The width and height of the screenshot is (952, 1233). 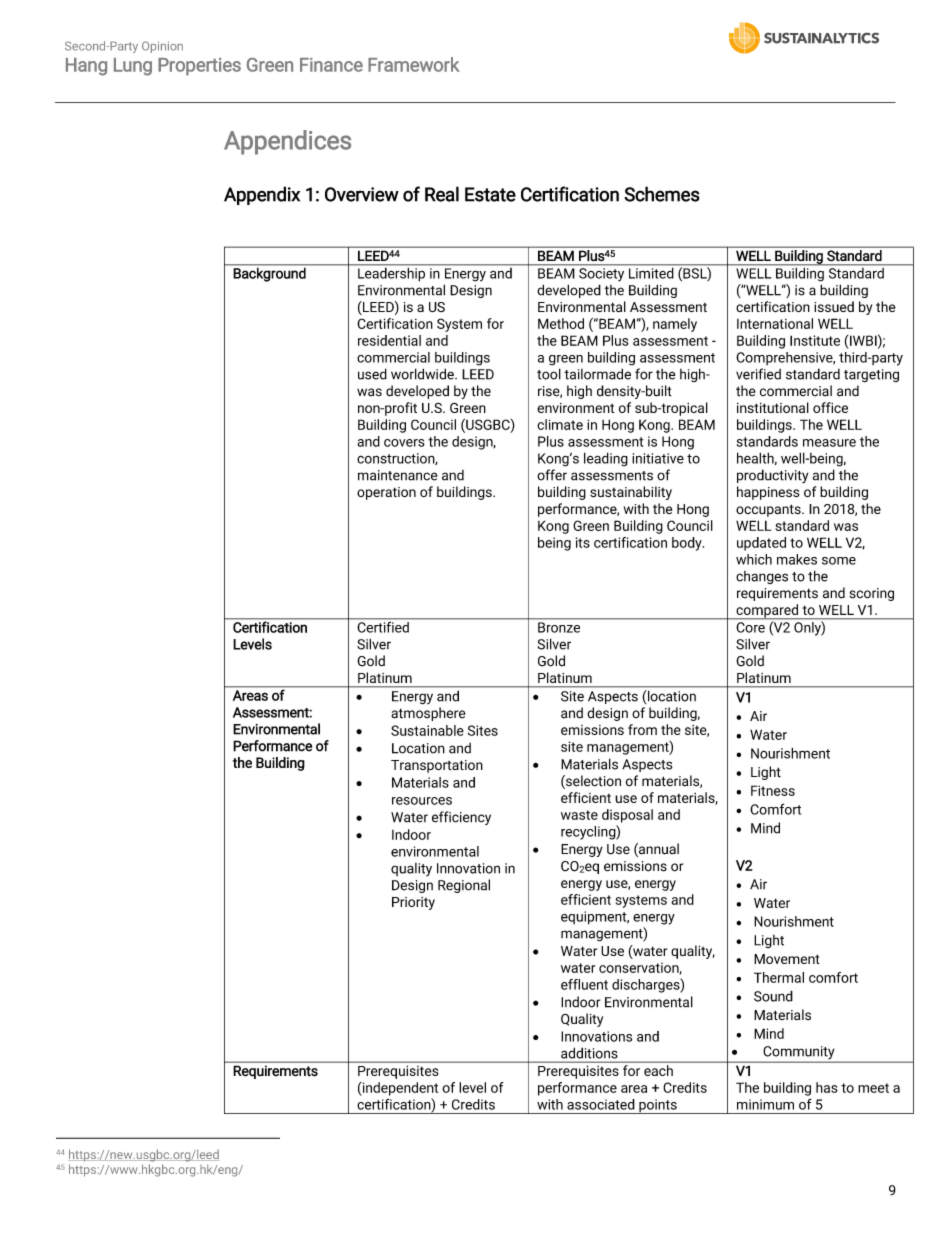 I want to click on makes, so click(x=797, y=559).
